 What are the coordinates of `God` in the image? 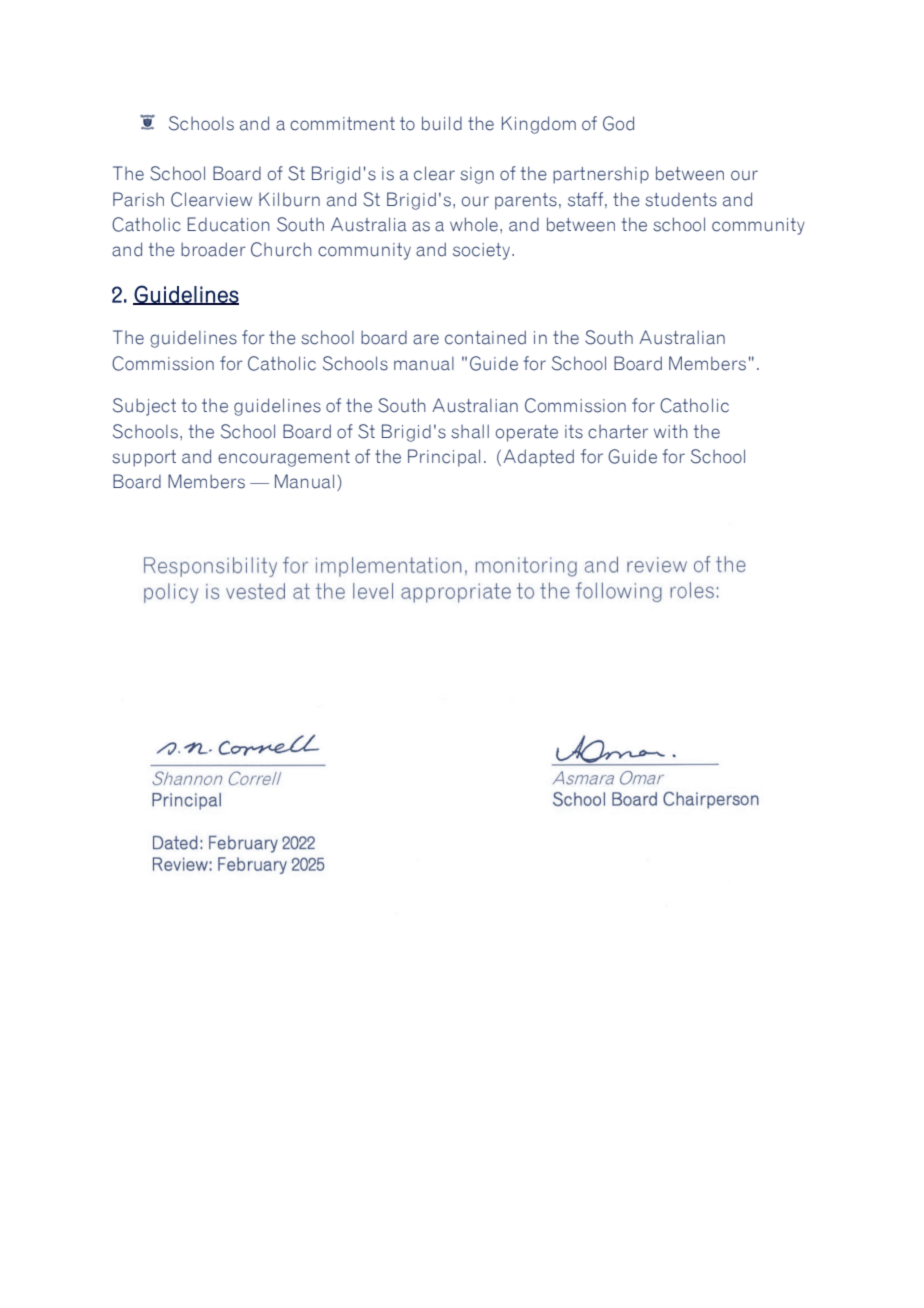 It's located at (618, 123).
